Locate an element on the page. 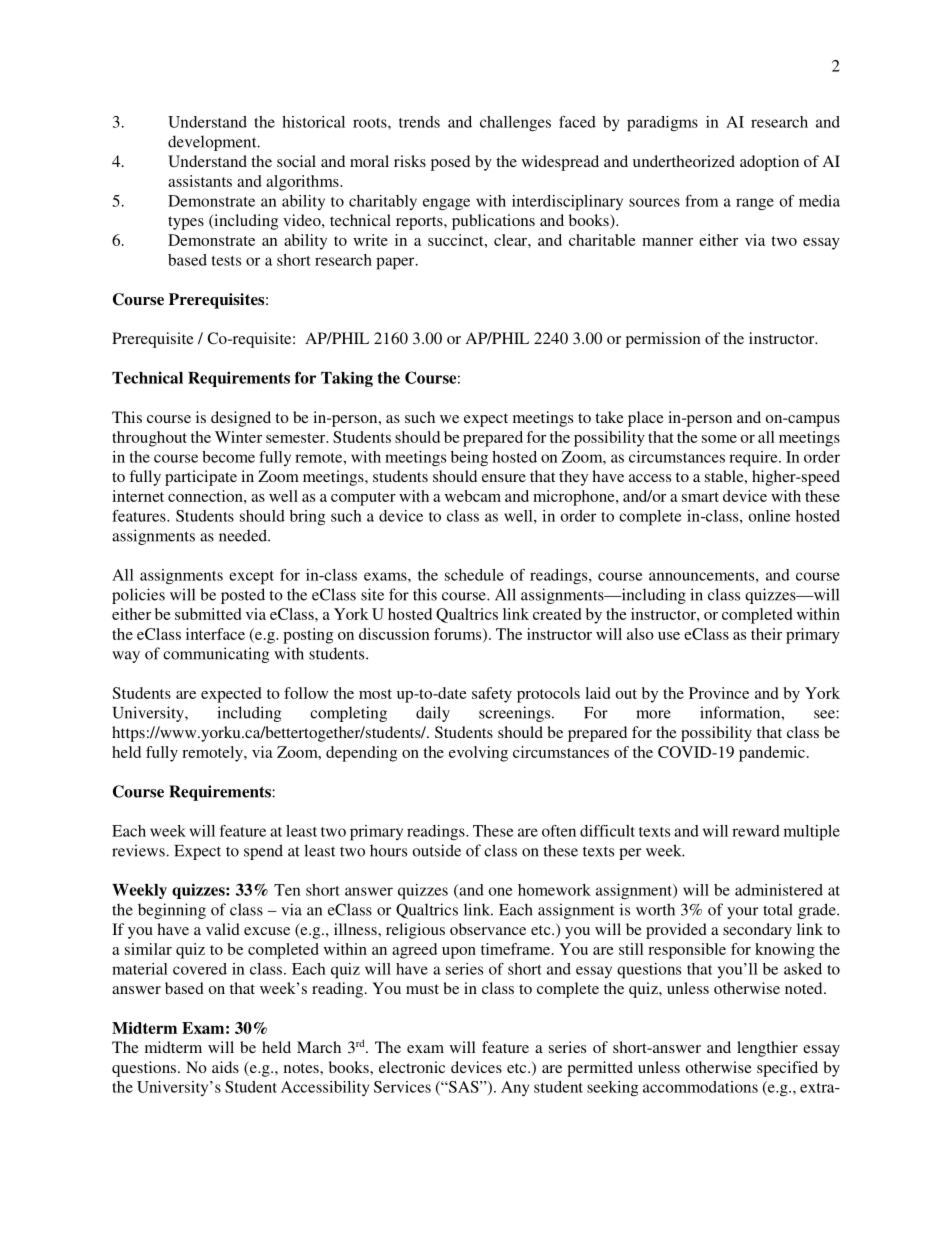 This document has width=952, height=1233. aids is located at coordinates (225, 1067).
